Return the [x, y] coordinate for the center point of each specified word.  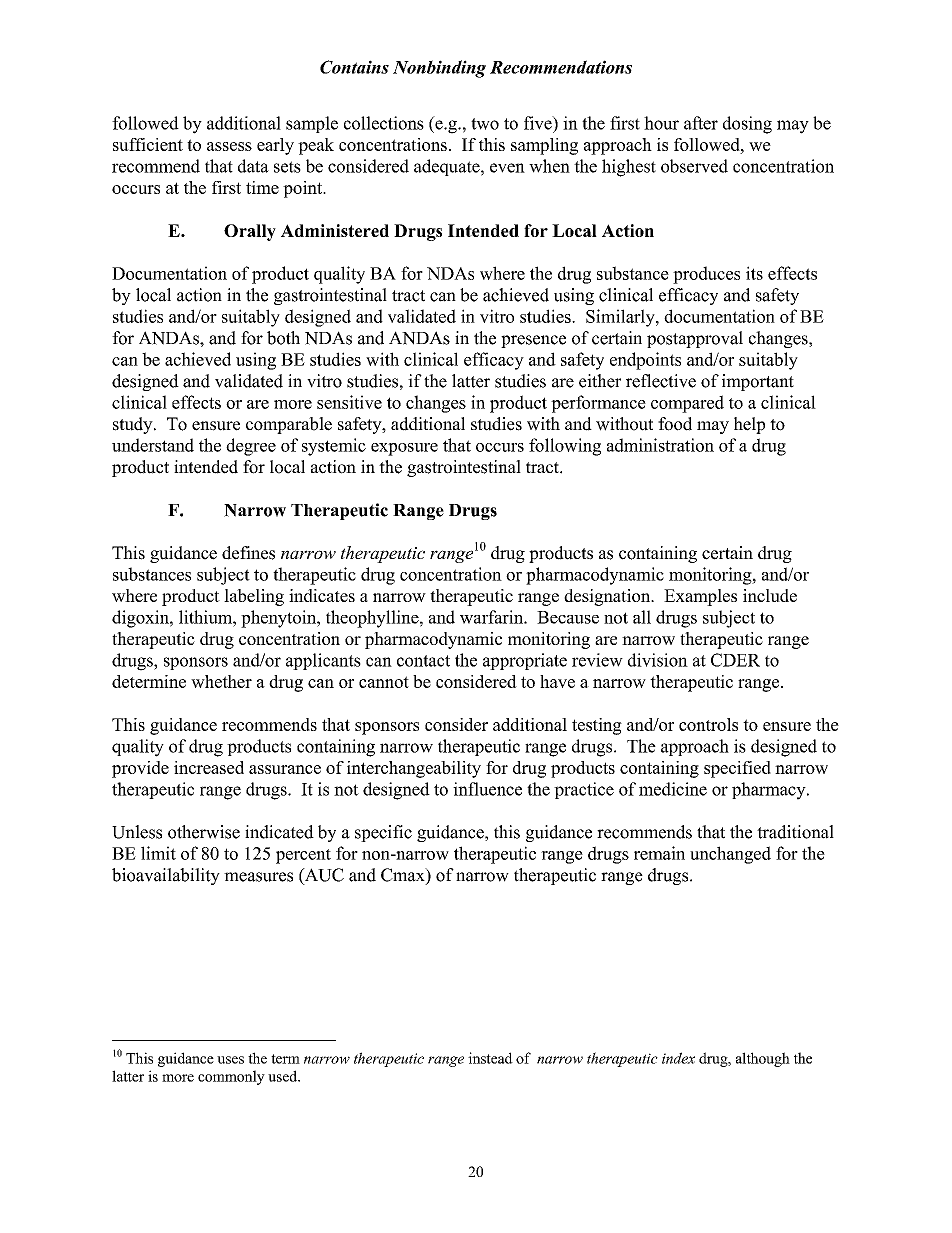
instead [490, 1058]
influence [487, 789]
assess [229, 146]
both [283, 338]
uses [230, 1060]
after [701, 123]
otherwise [204, 832]
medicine [673, 789]
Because [568, 617]
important [758, 382]
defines [248, 553]
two [485, 124]
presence [533, 341]
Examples [700, 597]
